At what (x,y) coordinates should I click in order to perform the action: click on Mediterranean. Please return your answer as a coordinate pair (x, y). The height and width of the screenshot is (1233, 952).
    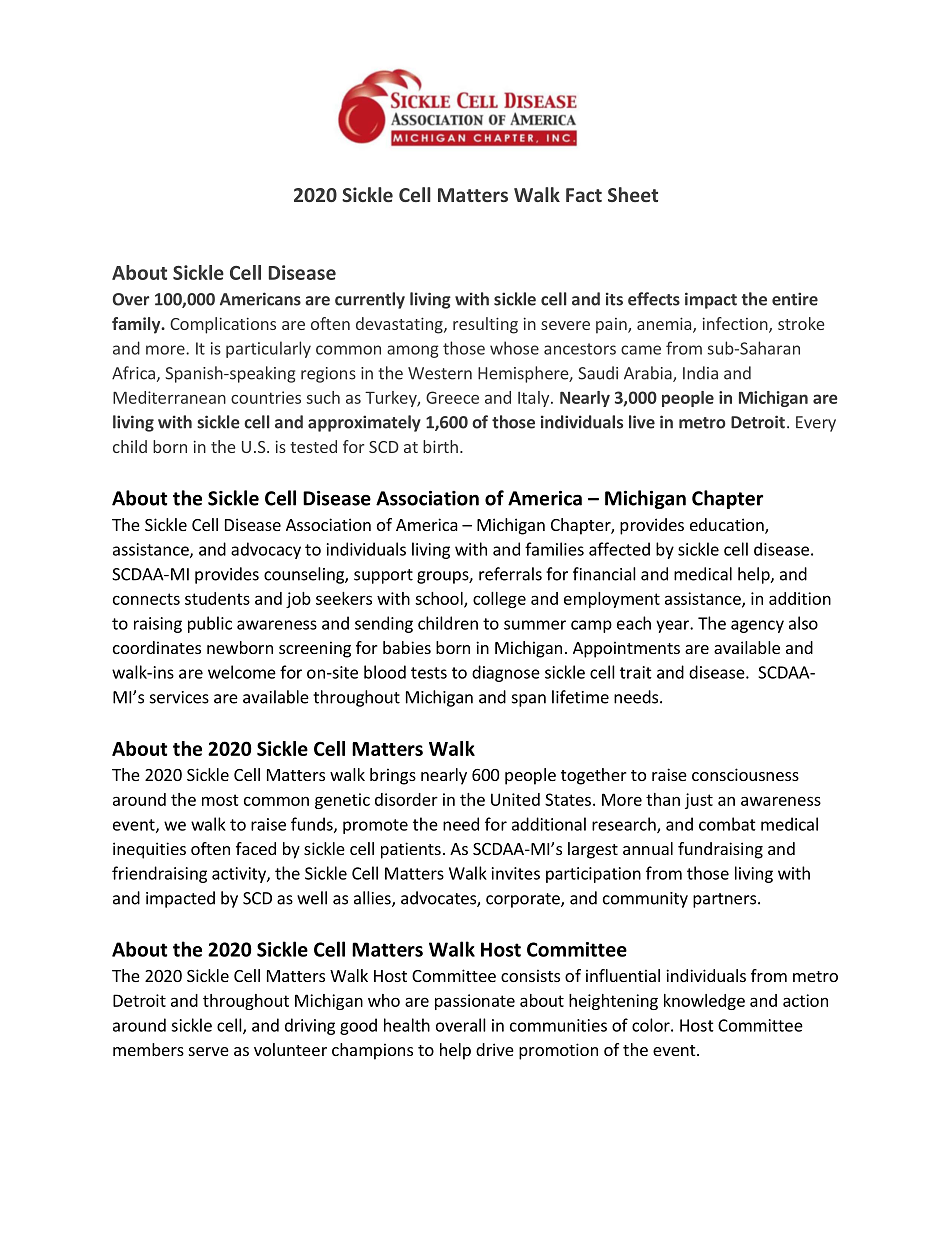
    Looking at the image, I should click on (169, 397).
